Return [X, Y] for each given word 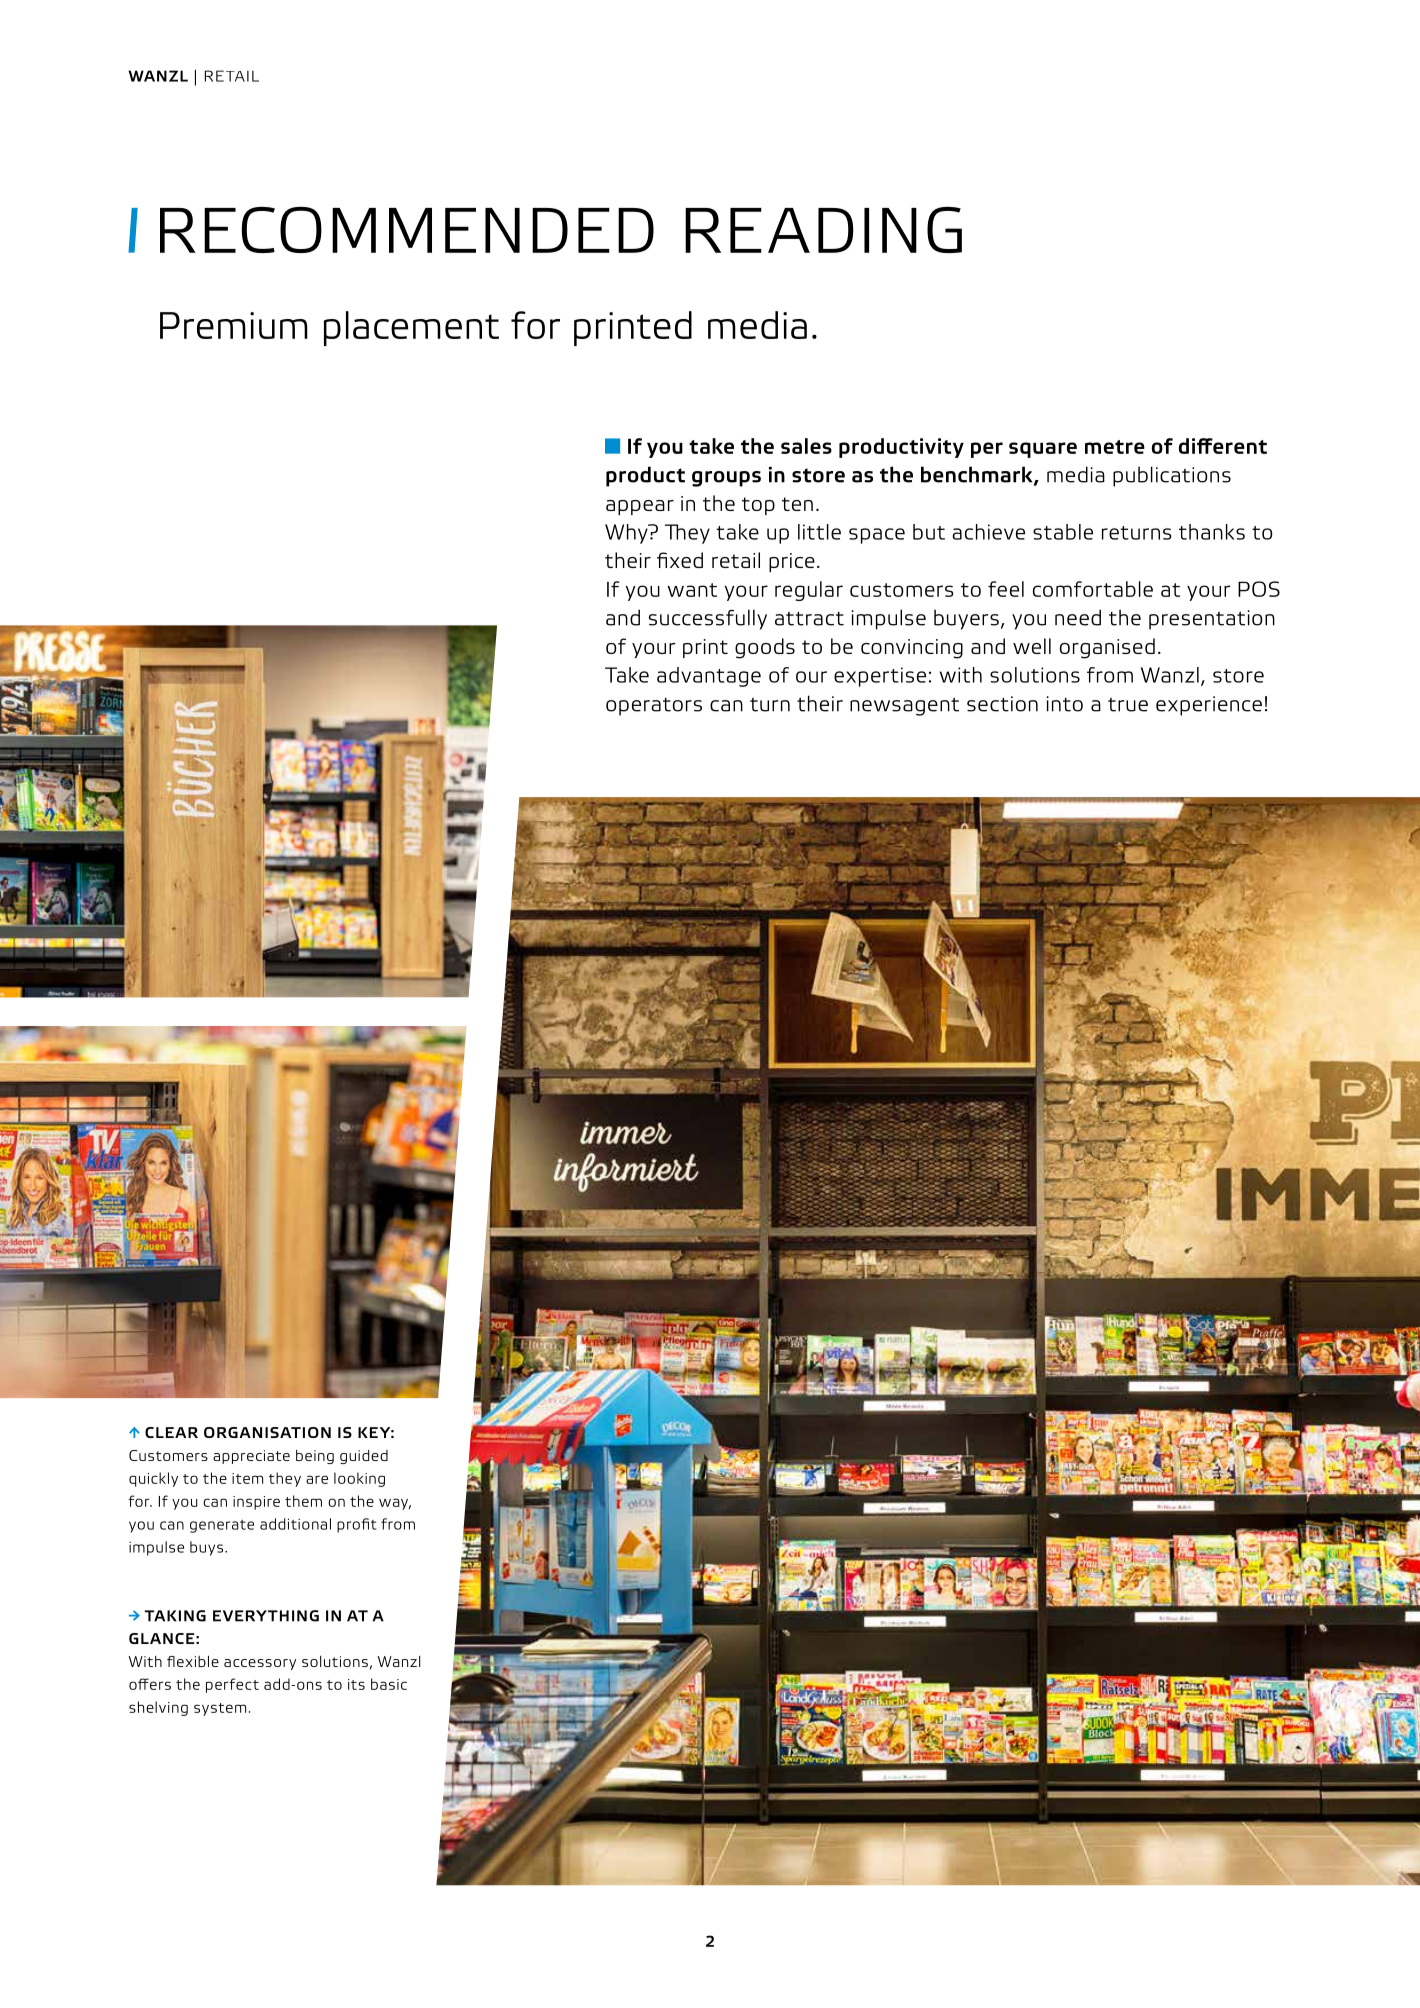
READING [823, 230]
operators [654, 707]
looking [359, 1479]
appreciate [251, 1457]
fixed [680, 560]
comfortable [1093, 589]
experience [1209, 706]
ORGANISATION [267, 1432]
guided [364, 1457]
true [1128, 704]
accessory [260, 1664]
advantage [709, 677]
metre [1115, 447]
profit [357, 1525]
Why [627, 534]
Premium [234, 325]
